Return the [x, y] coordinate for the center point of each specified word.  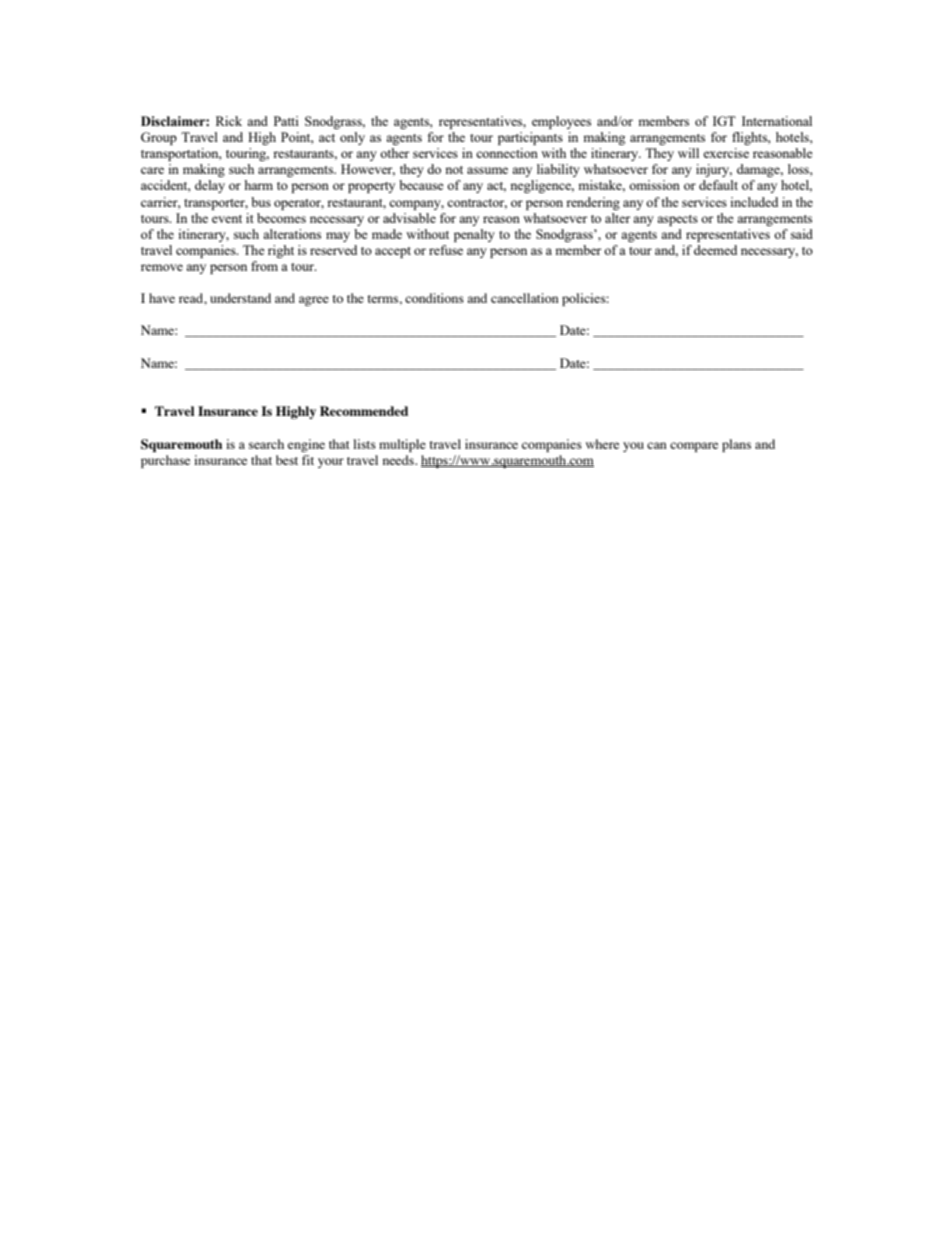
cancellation [525, 298]
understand [240, 298]
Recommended [364, 411]
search [266, 444]
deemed [715, 250]
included [754, 202]
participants [530, 138]
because [421, 185]
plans [736, 445]
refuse [446, 250]
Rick [229, 121]
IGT [724, 121]
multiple [402, 445]
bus [261, 202]
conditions [434, 298]
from [264, 266]
